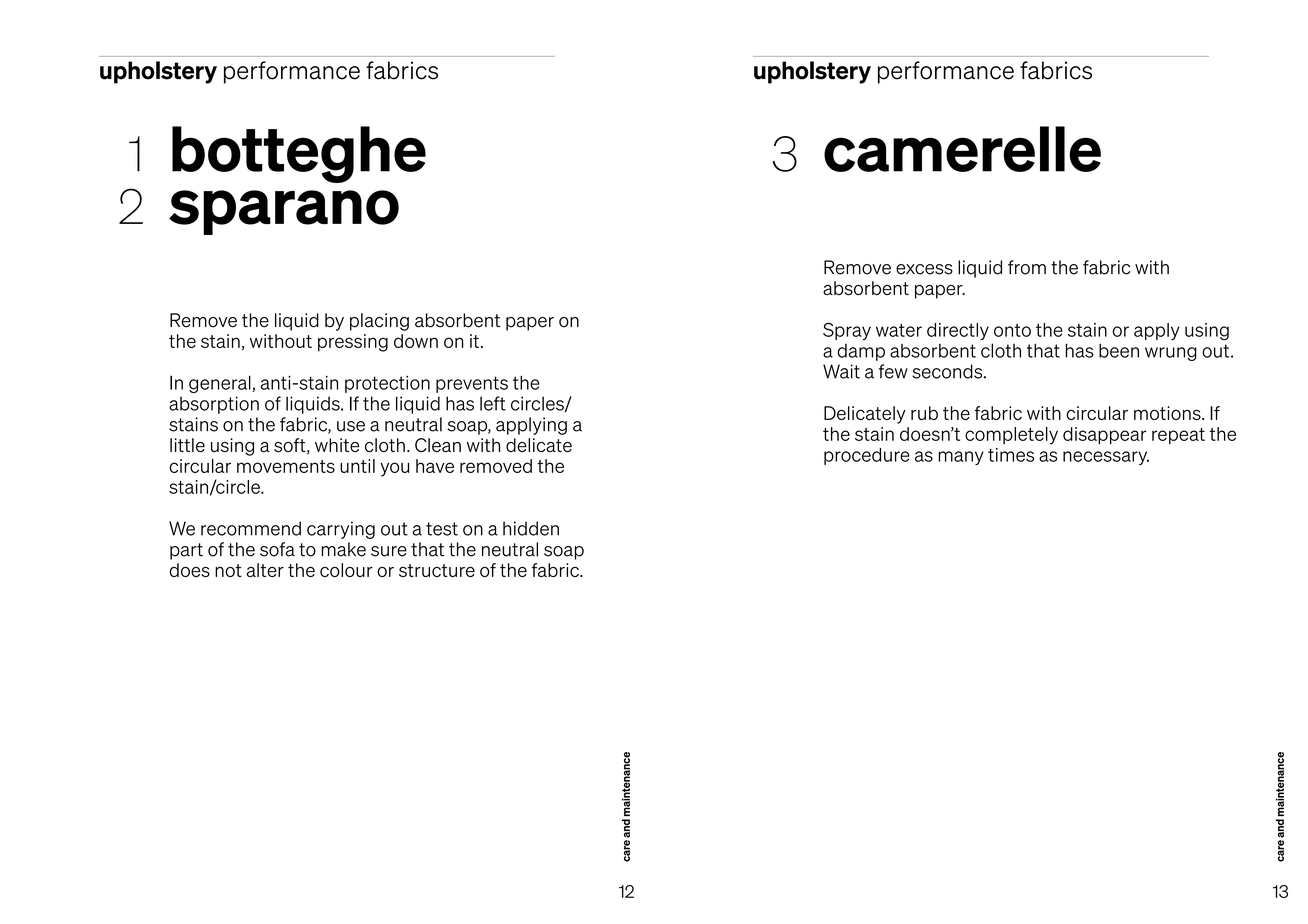  I want to click on excess, so click(924, 269).
